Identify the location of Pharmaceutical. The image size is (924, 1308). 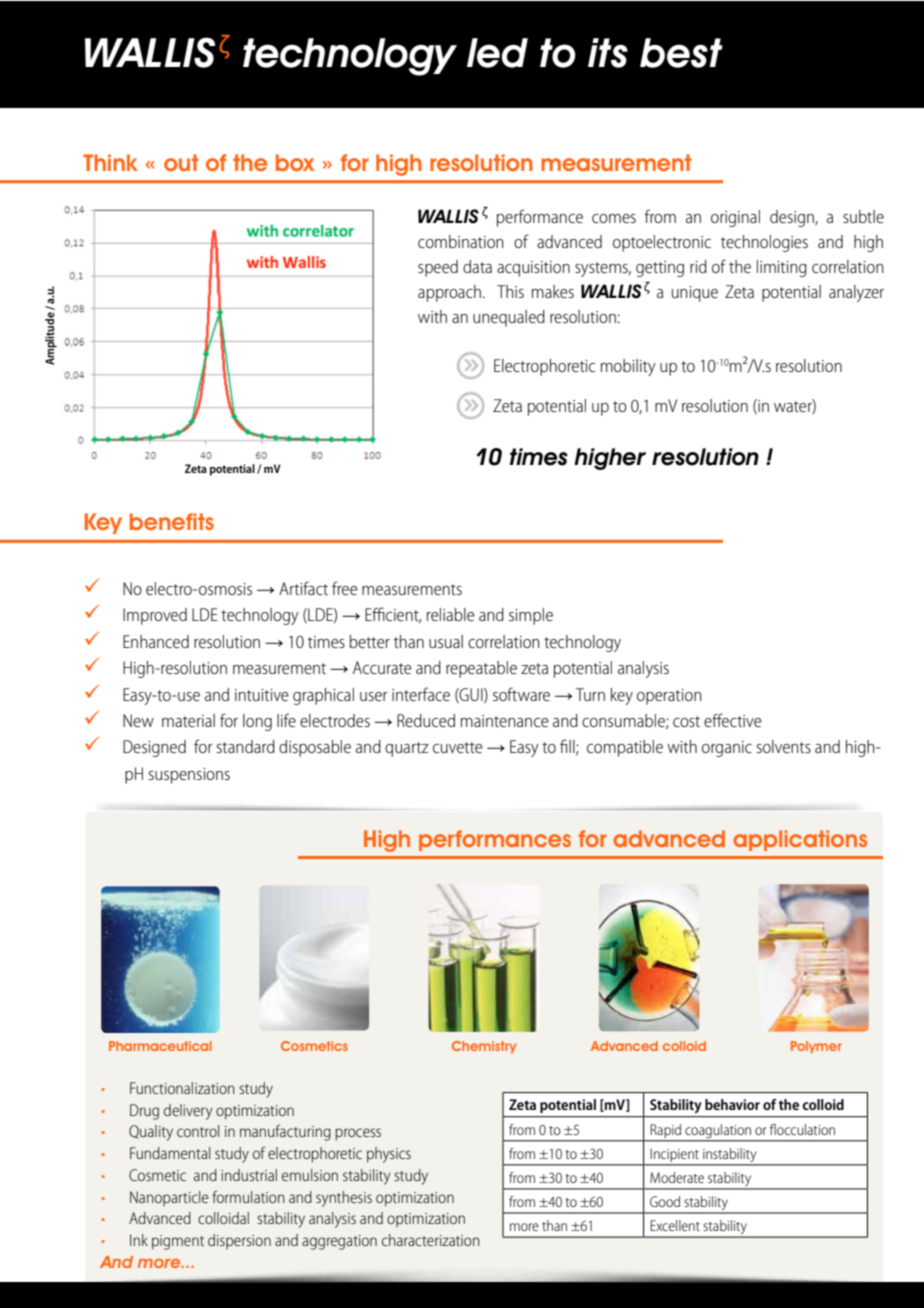
(160, 1046).
